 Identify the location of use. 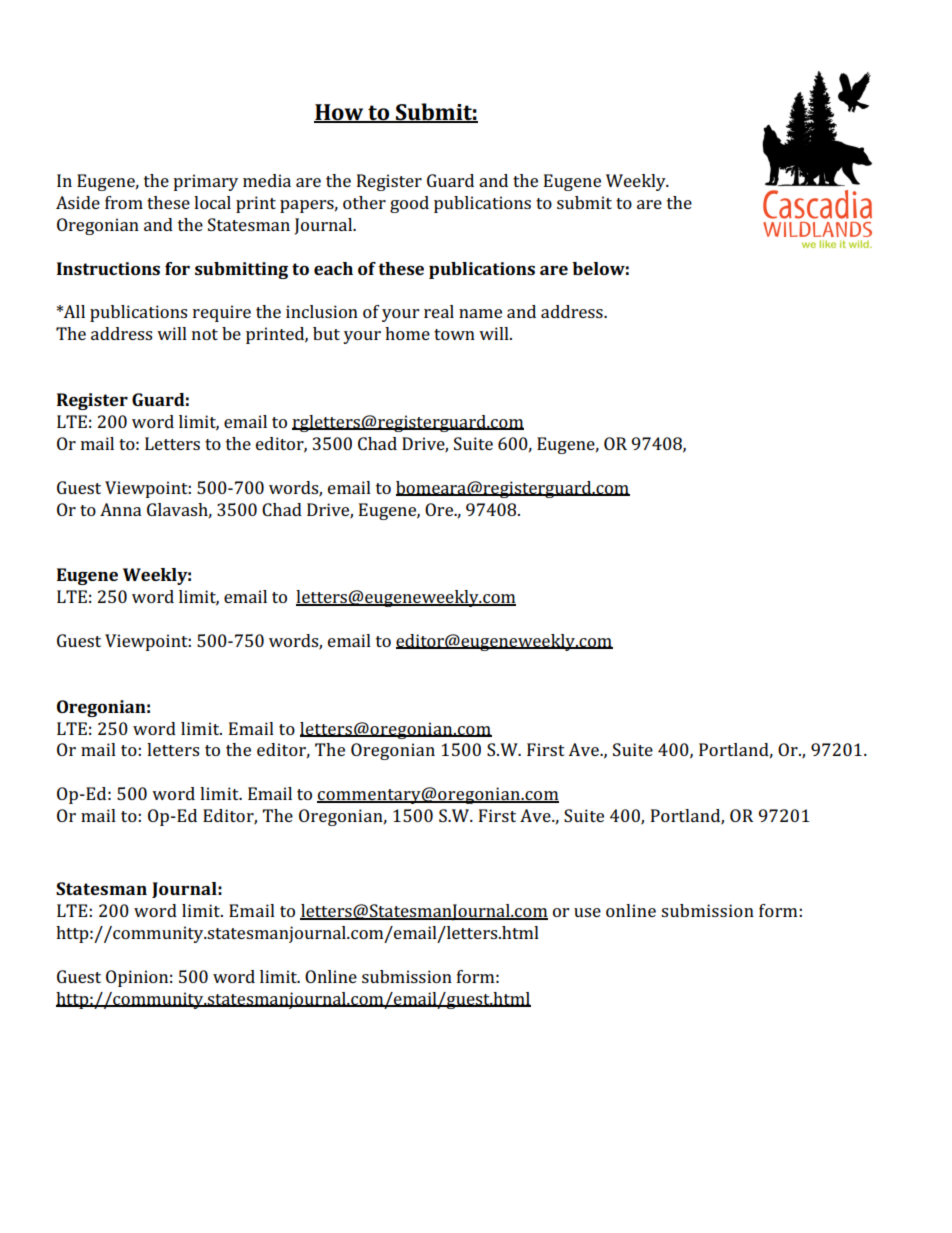
(587, 912).
